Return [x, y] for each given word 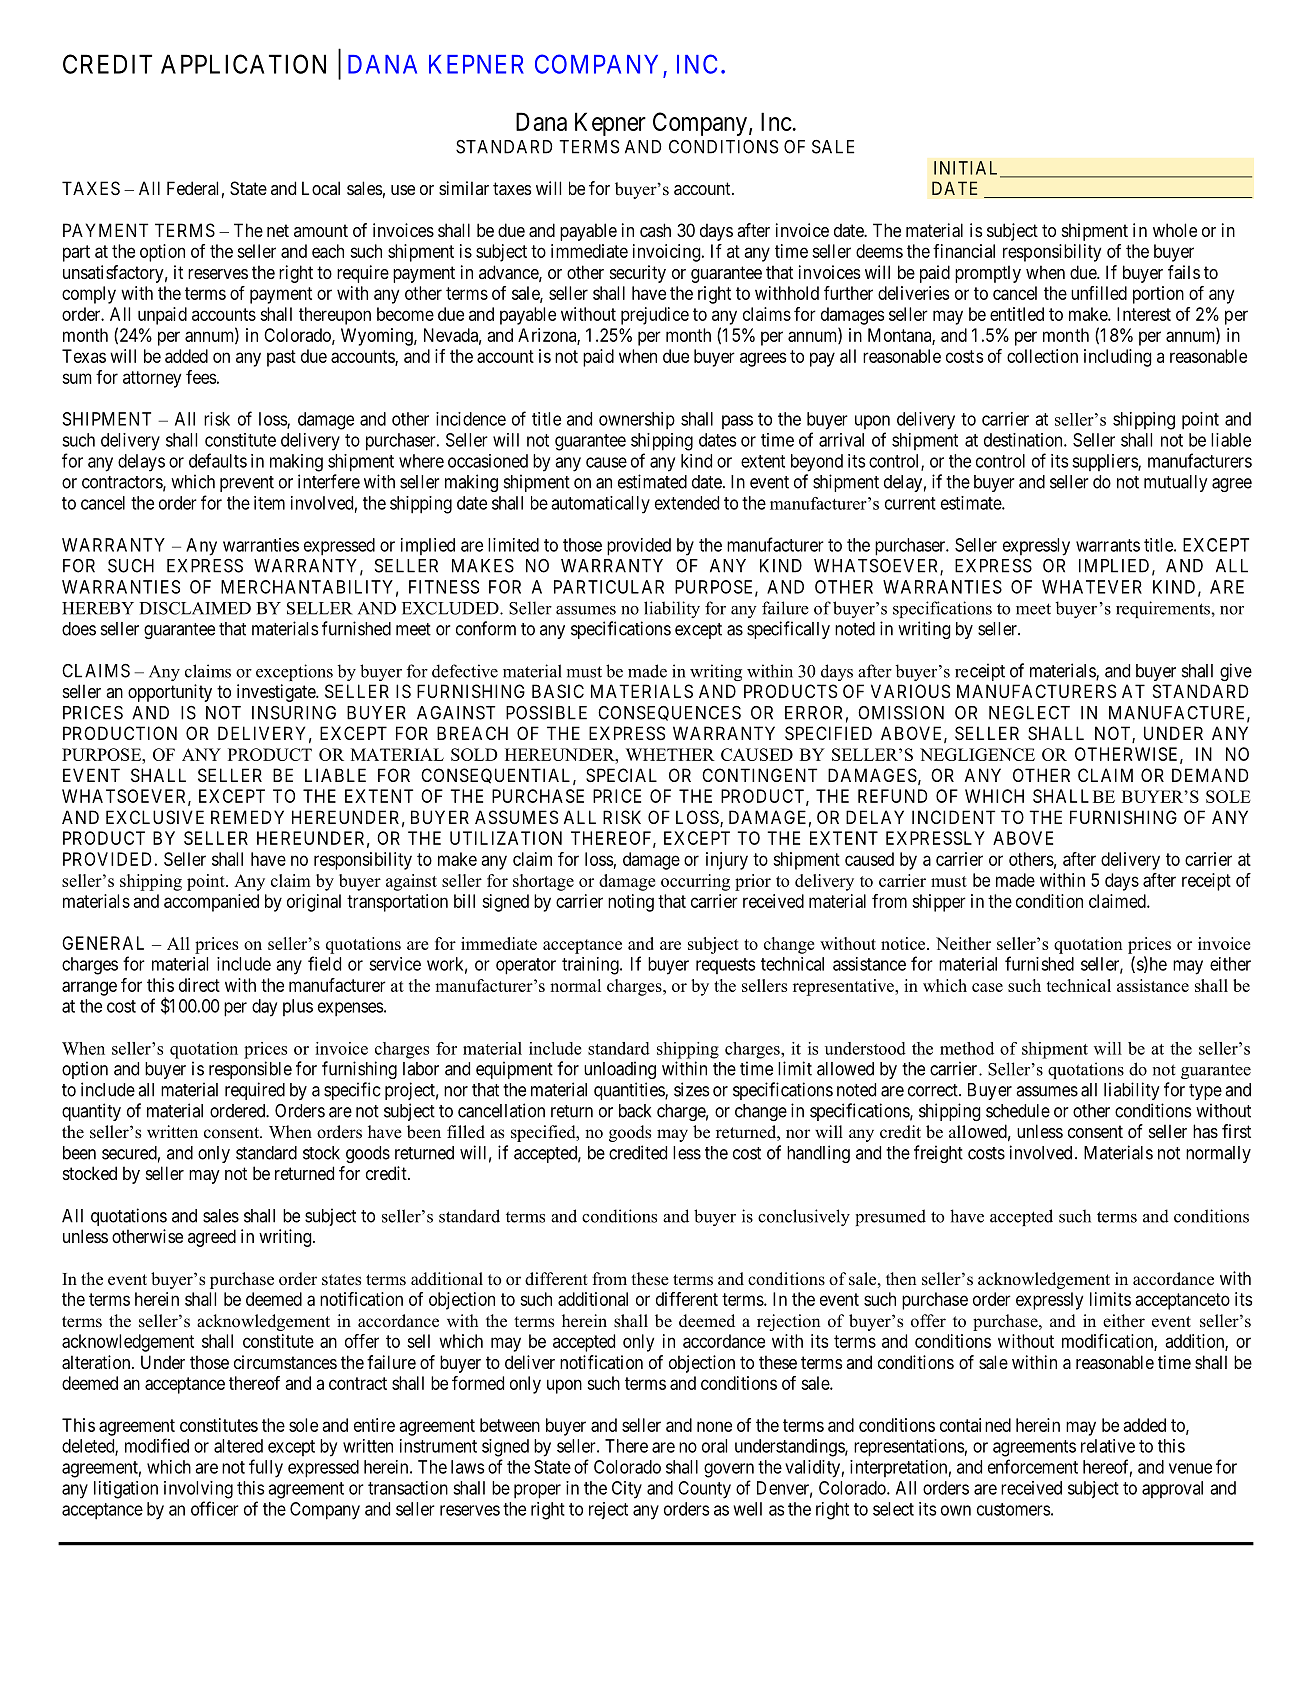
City [627, 1490]
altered [238, 1446]
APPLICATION [243, 64]
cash [655, 230]
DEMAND [1210, 775]
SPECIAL [621, 775]
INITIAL [968, 169]
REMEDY [247, 817]
